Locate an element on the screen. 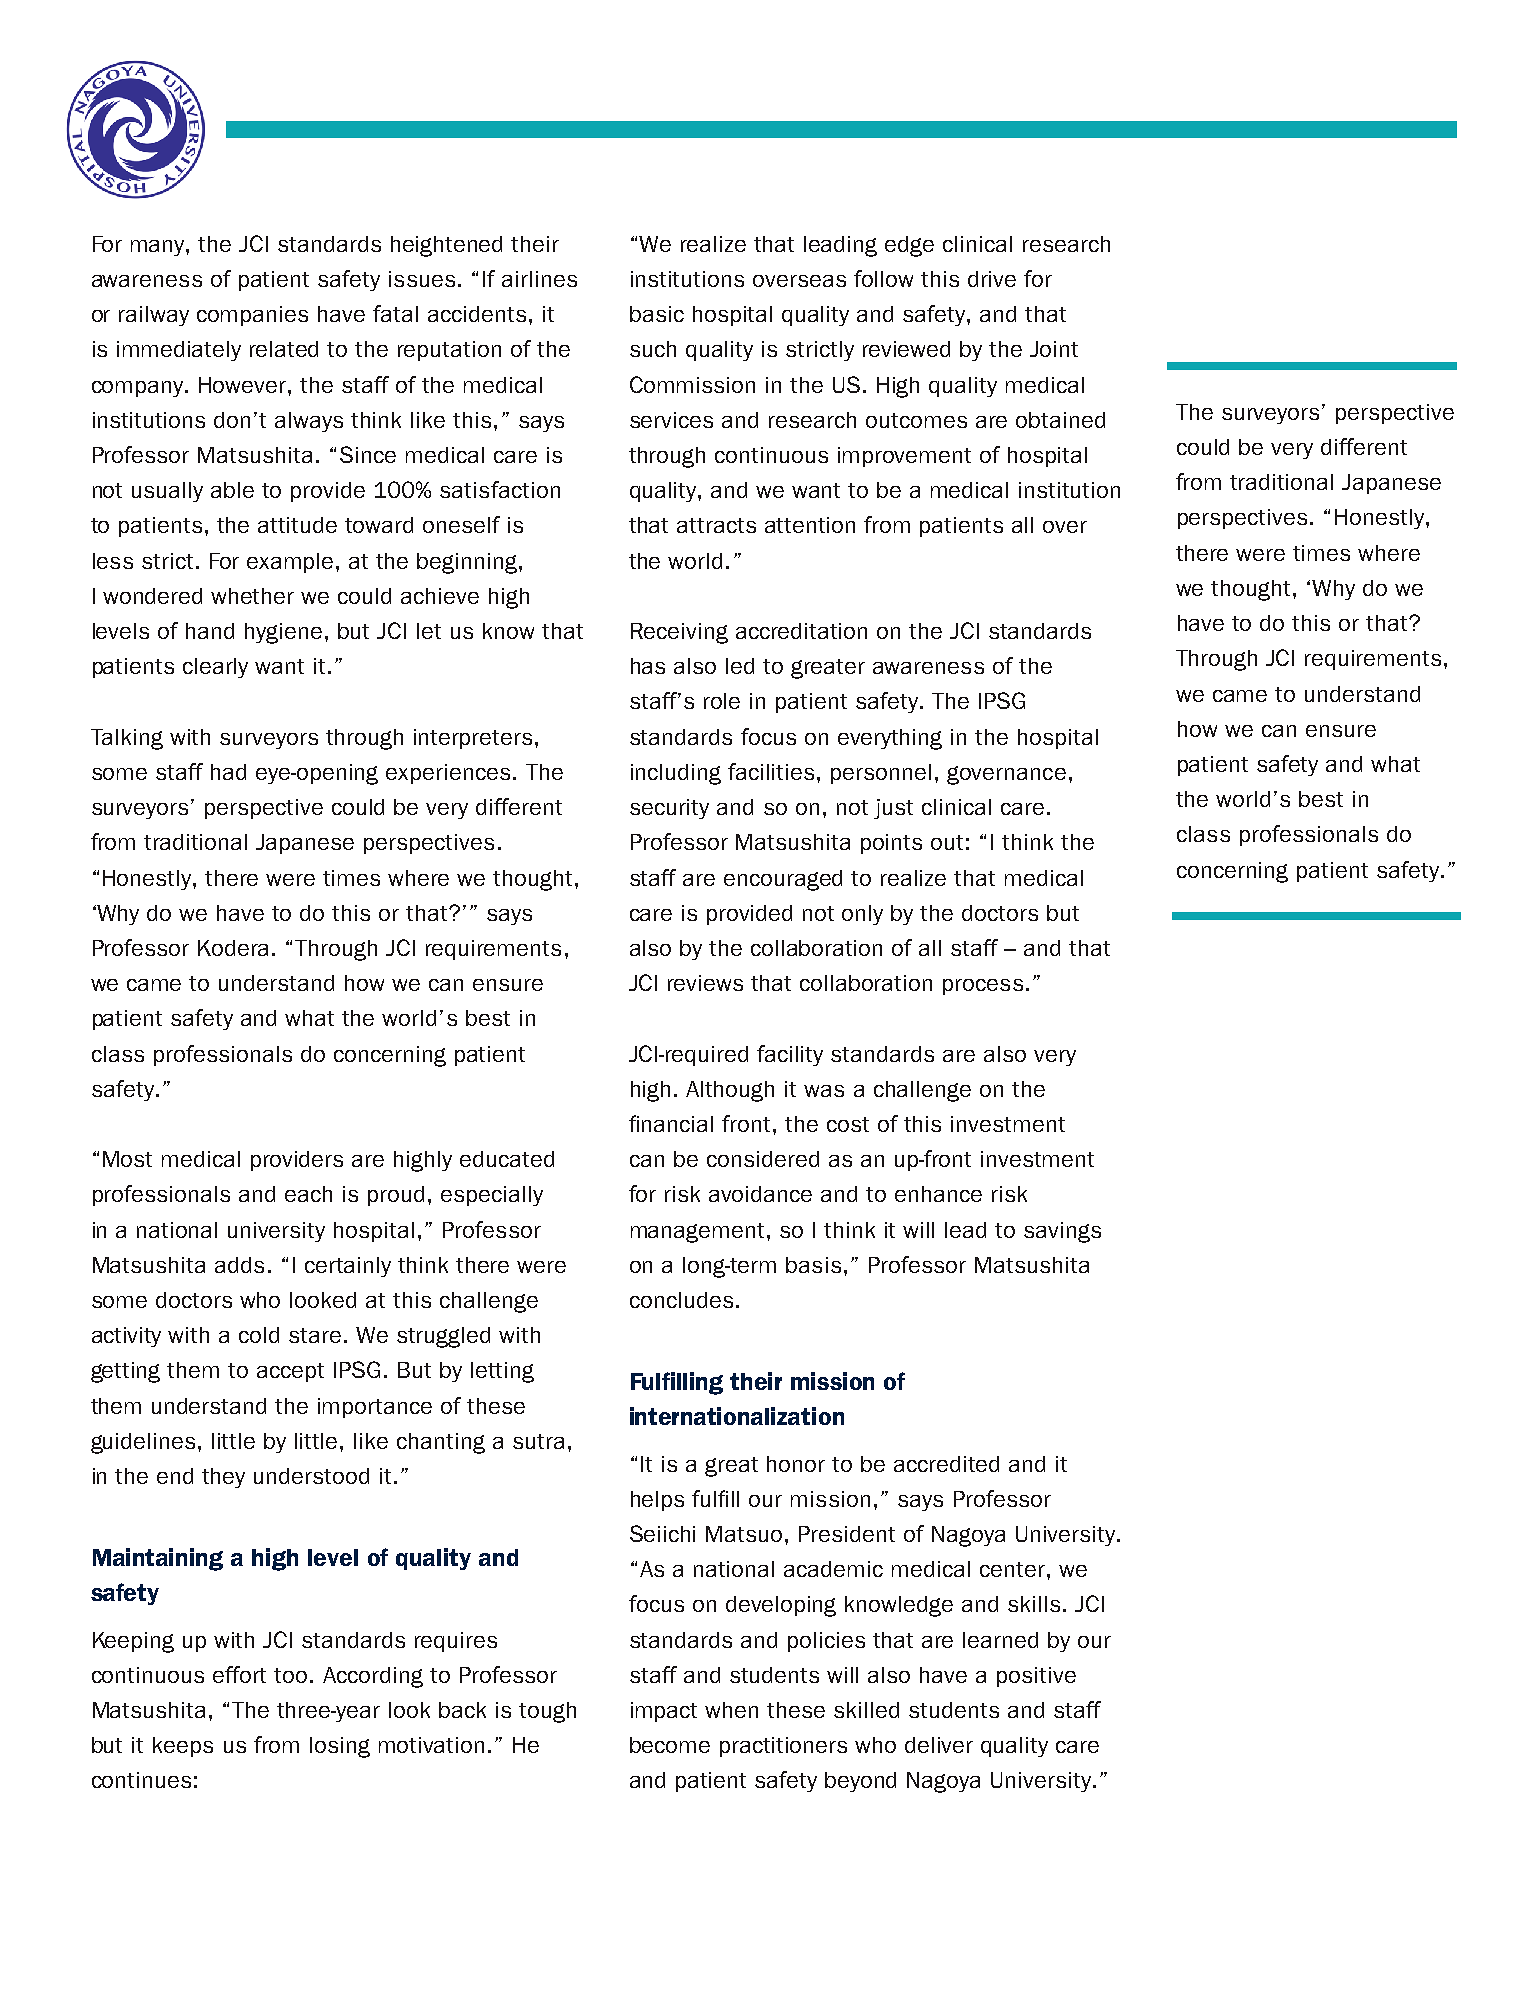 The height and width of the screenshot is (1992, 1539). tough is located at coordinates (547, 1712).
